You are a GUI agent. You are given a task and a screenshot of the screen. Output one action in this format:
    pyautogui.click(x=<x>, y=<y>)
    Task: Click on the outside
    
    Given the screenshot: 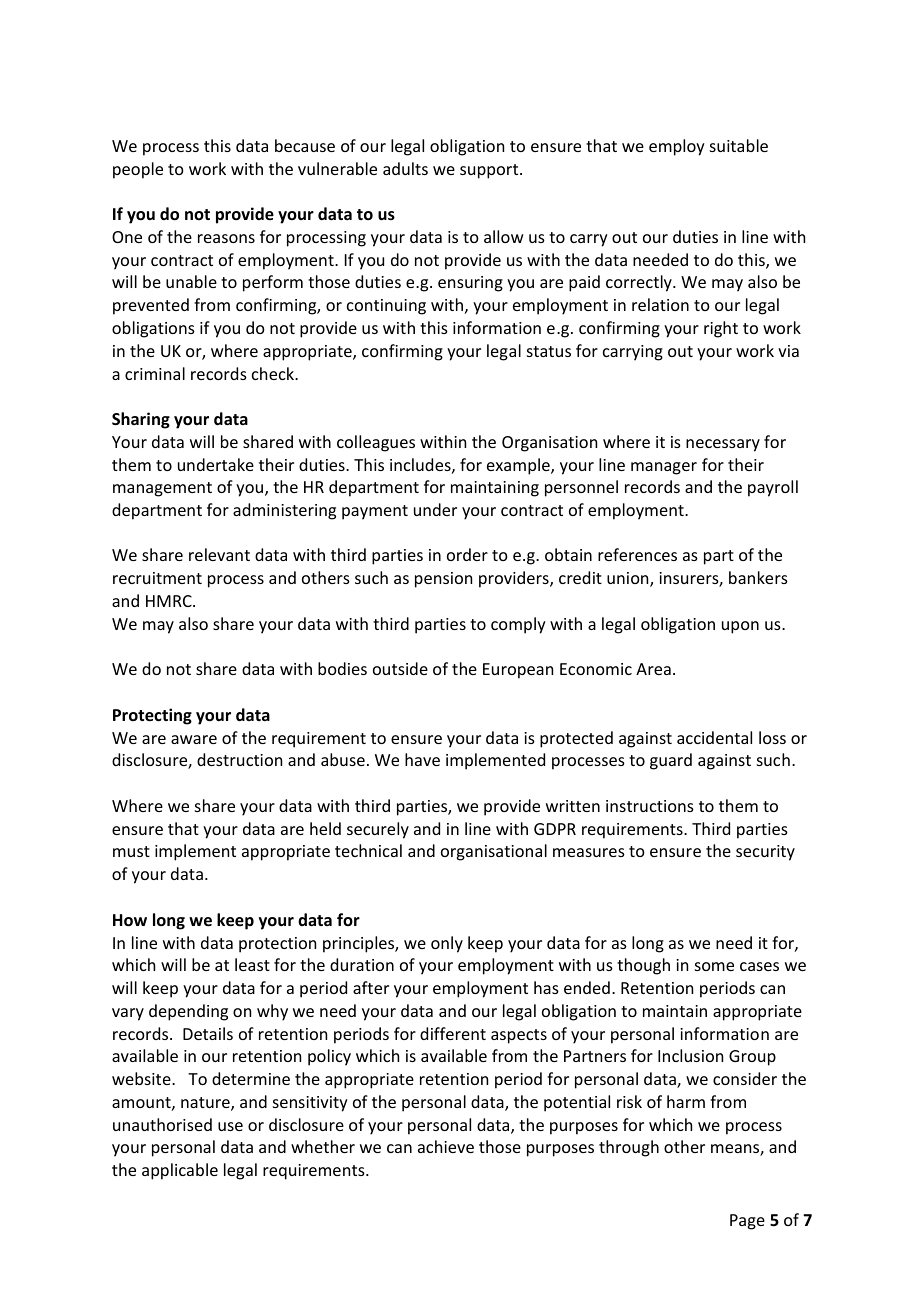 What is the action you would take?
    pyautogui.click(x=400, y=668)
